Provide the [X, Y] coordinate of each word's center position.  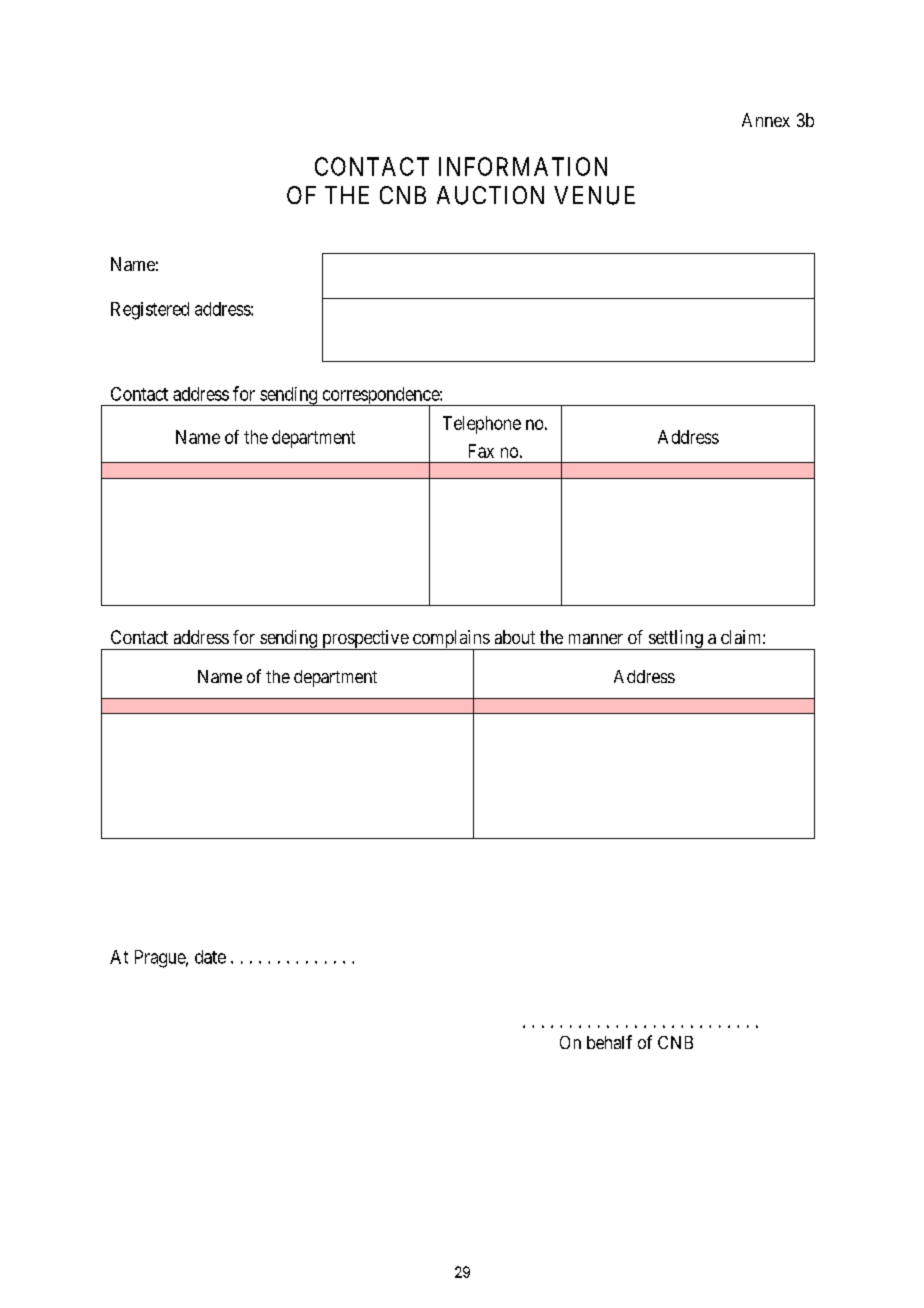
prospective [365, 640]
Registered [150, 311]
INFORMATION [523, 166]
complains [450, 640]
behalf [609, 1042]
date [210, 957]
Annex [766, 120]
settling [676, 640]
